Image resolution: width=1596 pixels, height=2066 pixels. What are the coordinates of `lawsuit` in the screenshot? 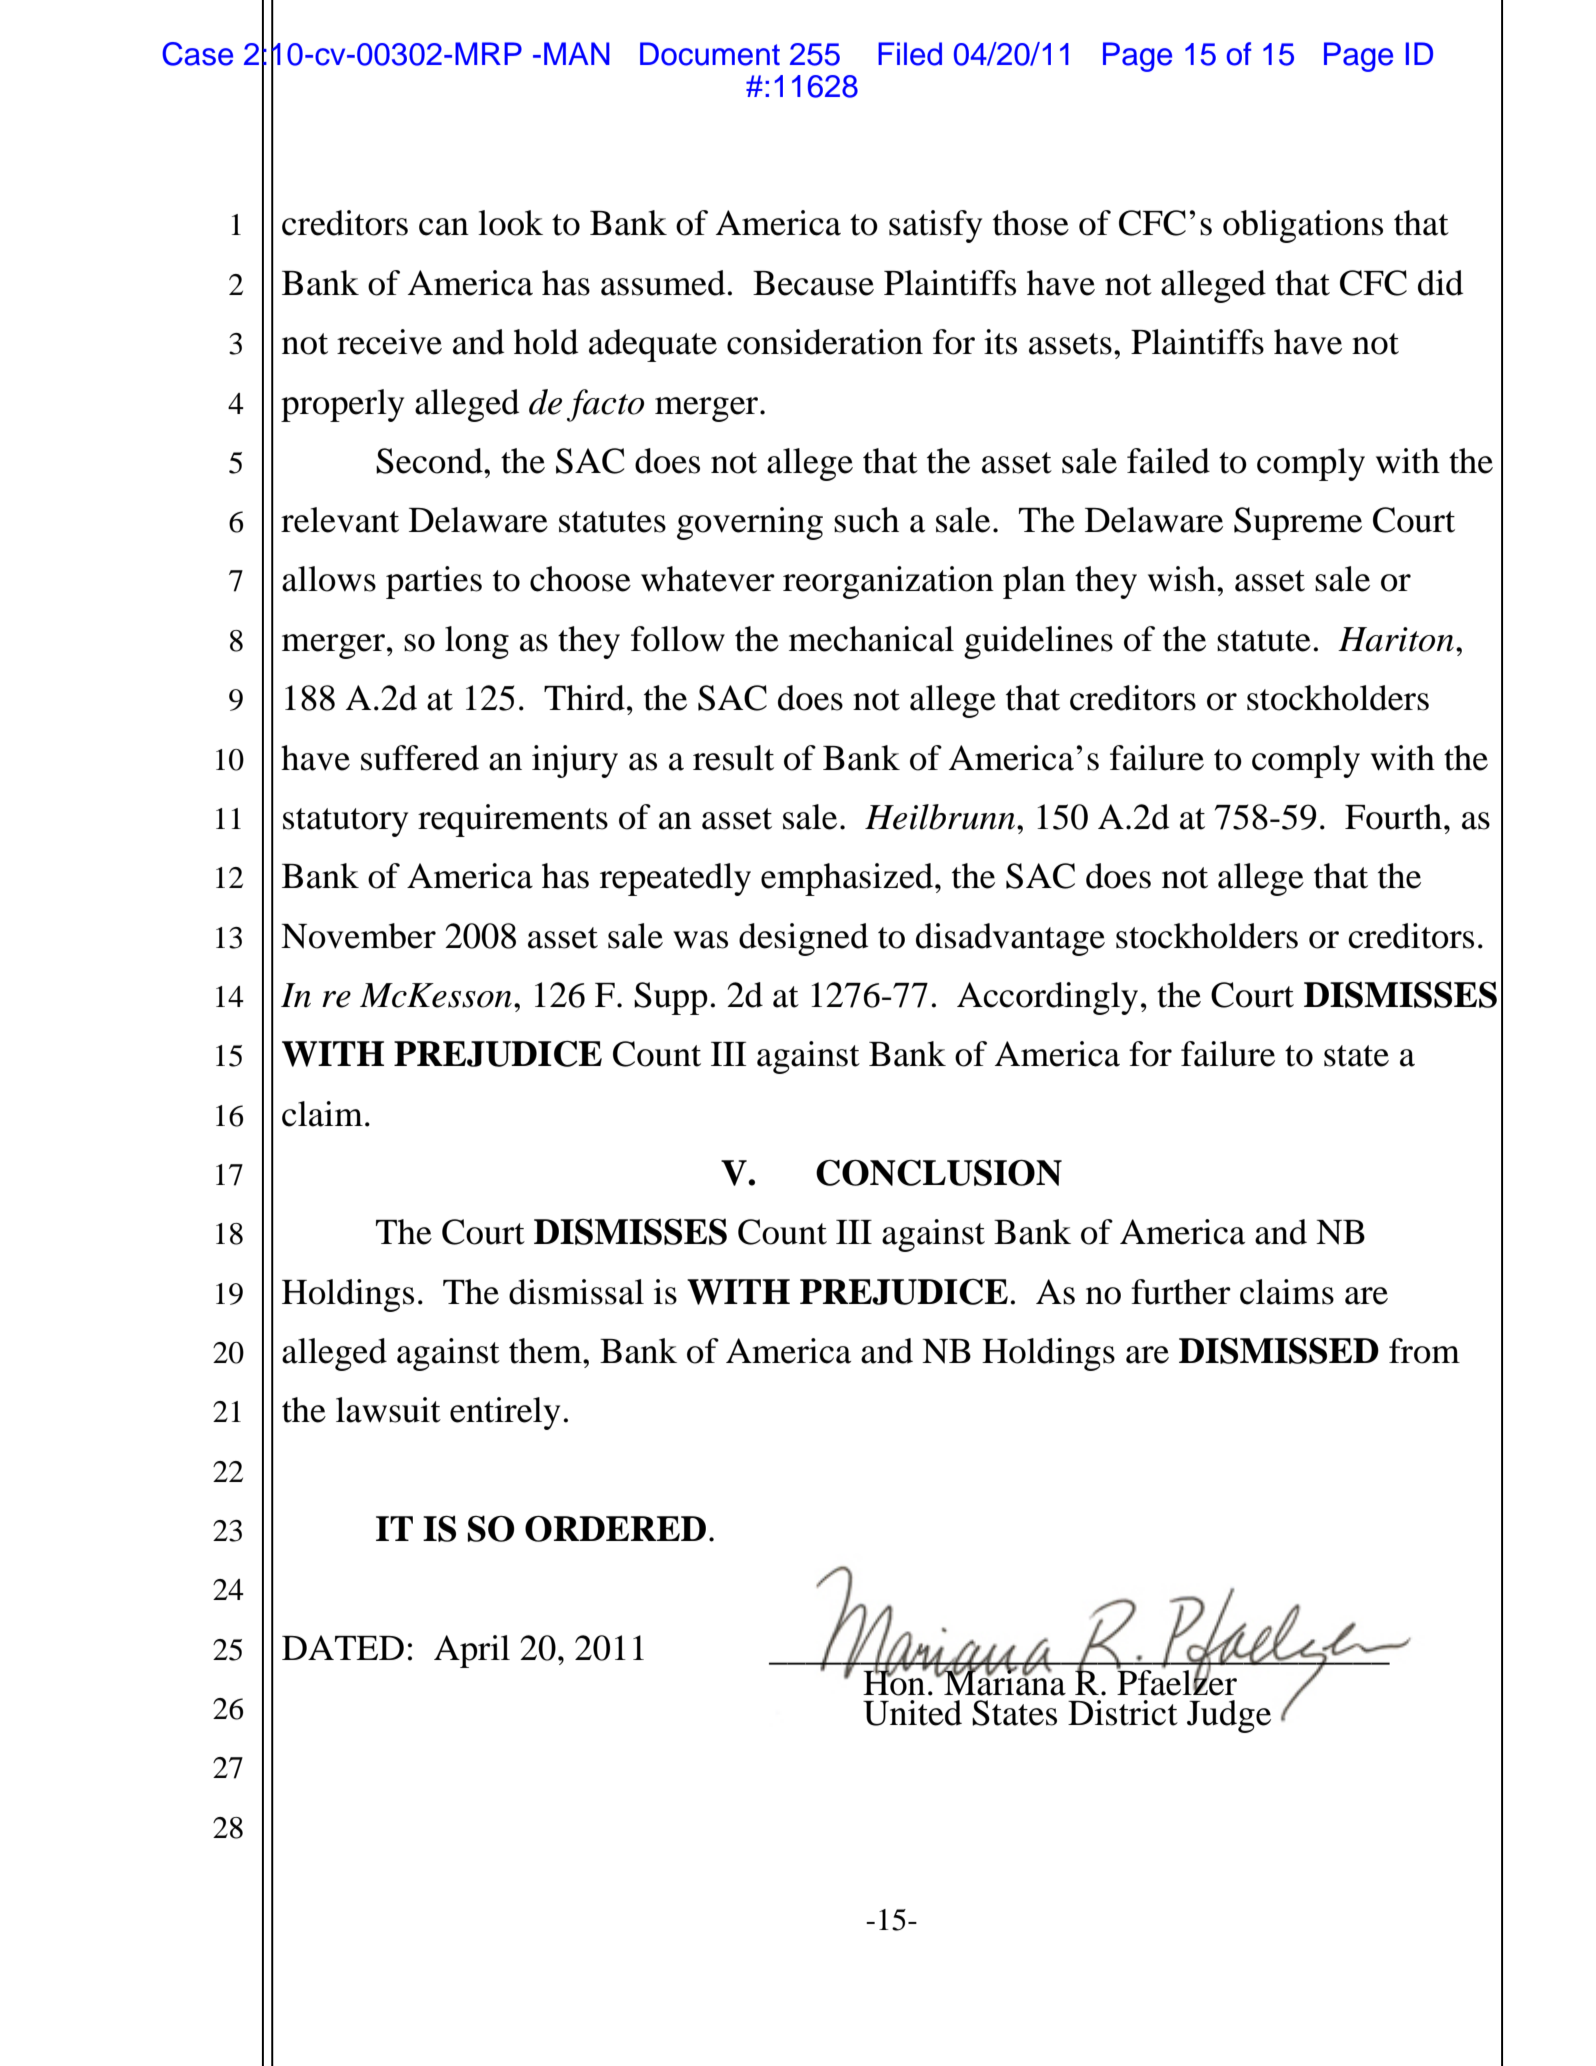 It's located at (388, 1410).
